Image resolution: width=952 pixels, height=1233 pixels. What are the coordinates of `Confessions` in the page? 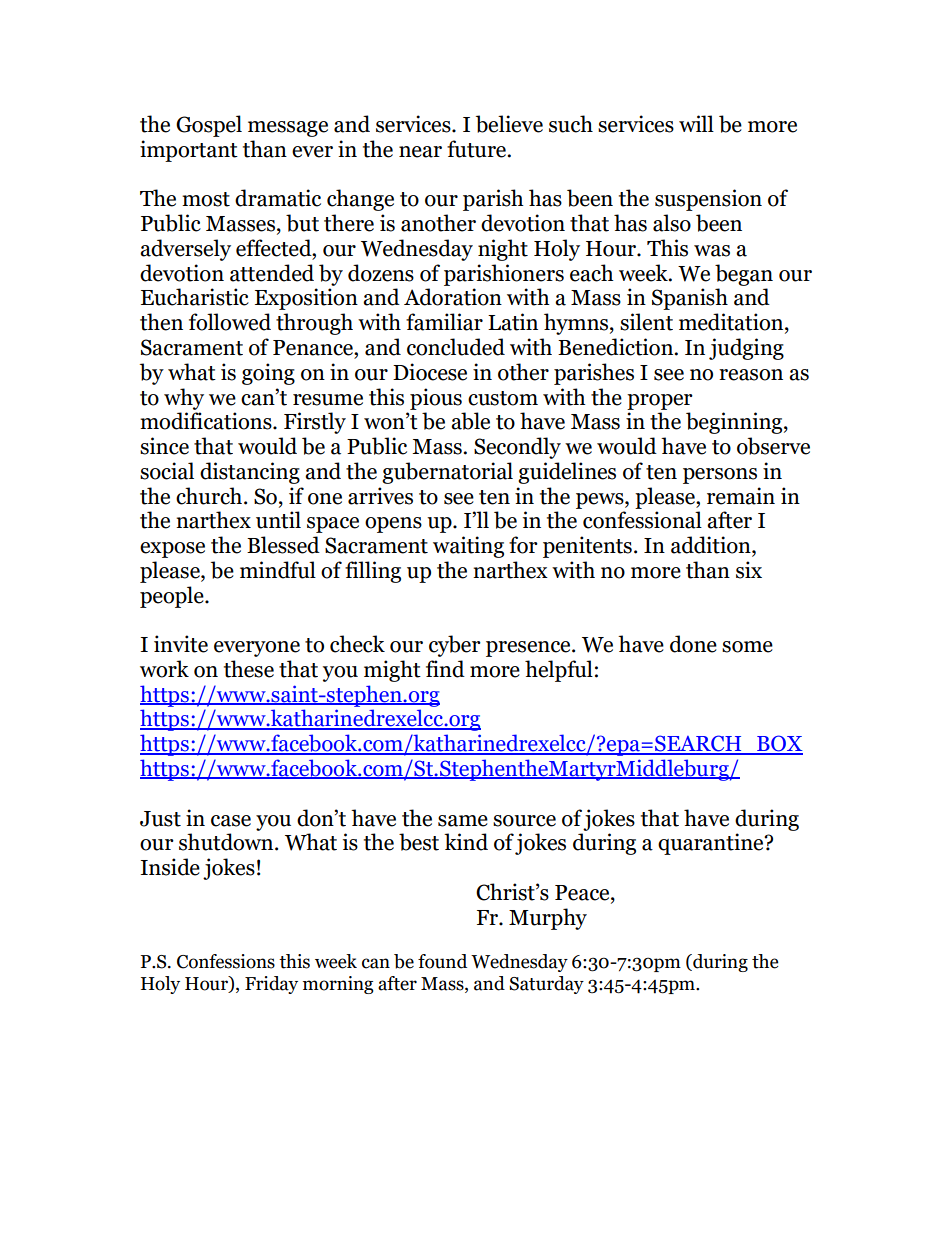 It's located at (226, 961).
